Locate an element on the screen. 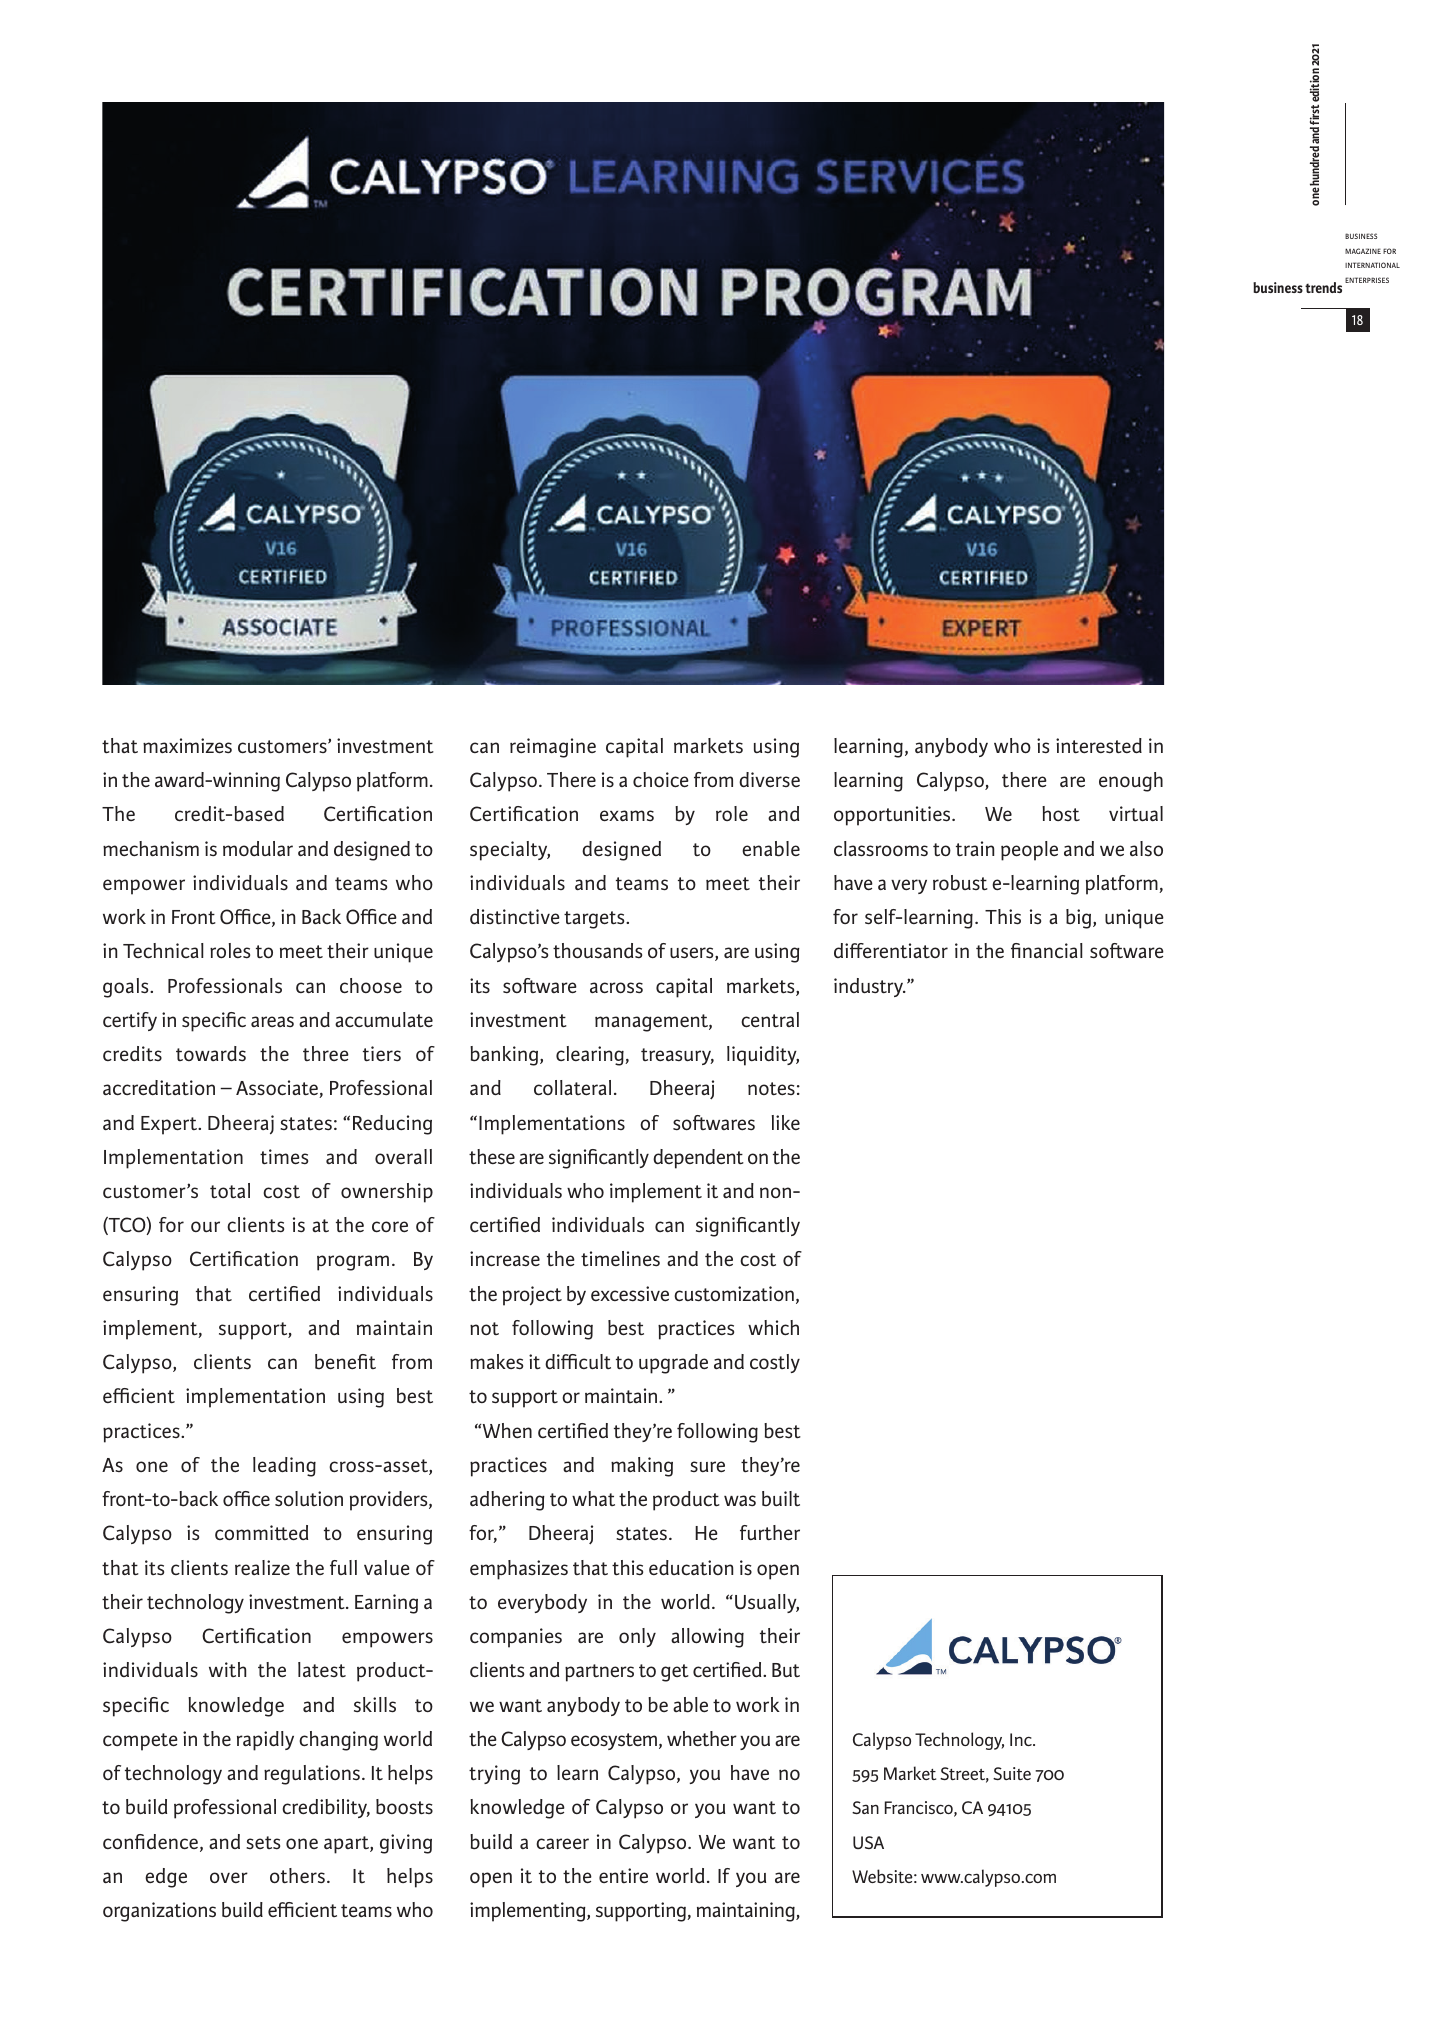  financial is located at coordinates (1046, 951).
